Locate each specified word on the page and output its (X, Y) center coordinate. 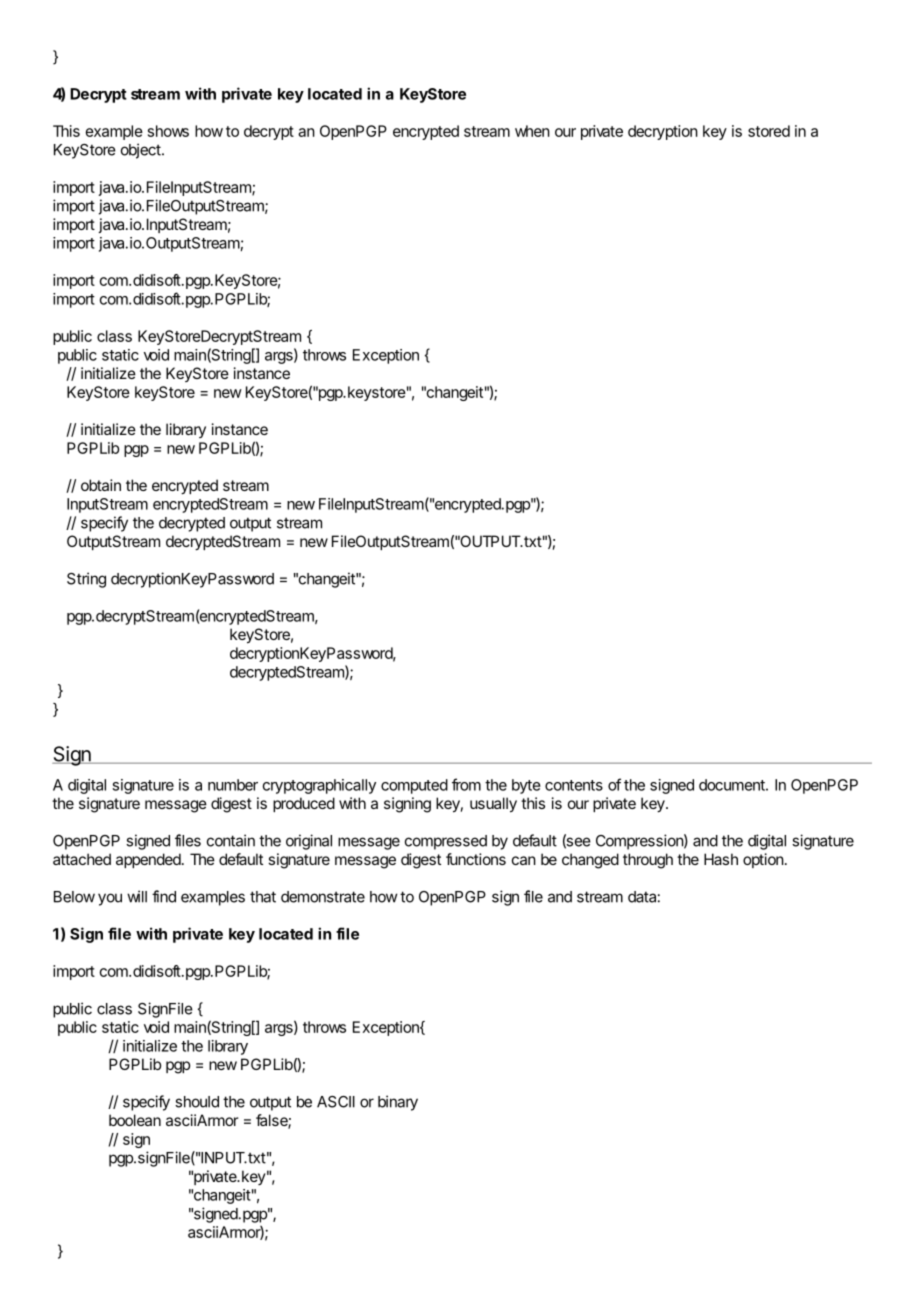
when (532, 131)
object (141, 151)
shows (168, 131)
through (648, 861)
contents (574, 785)
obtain (101, 485)
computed (414, 786)
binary (398, 1103)
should (197, 1102)
